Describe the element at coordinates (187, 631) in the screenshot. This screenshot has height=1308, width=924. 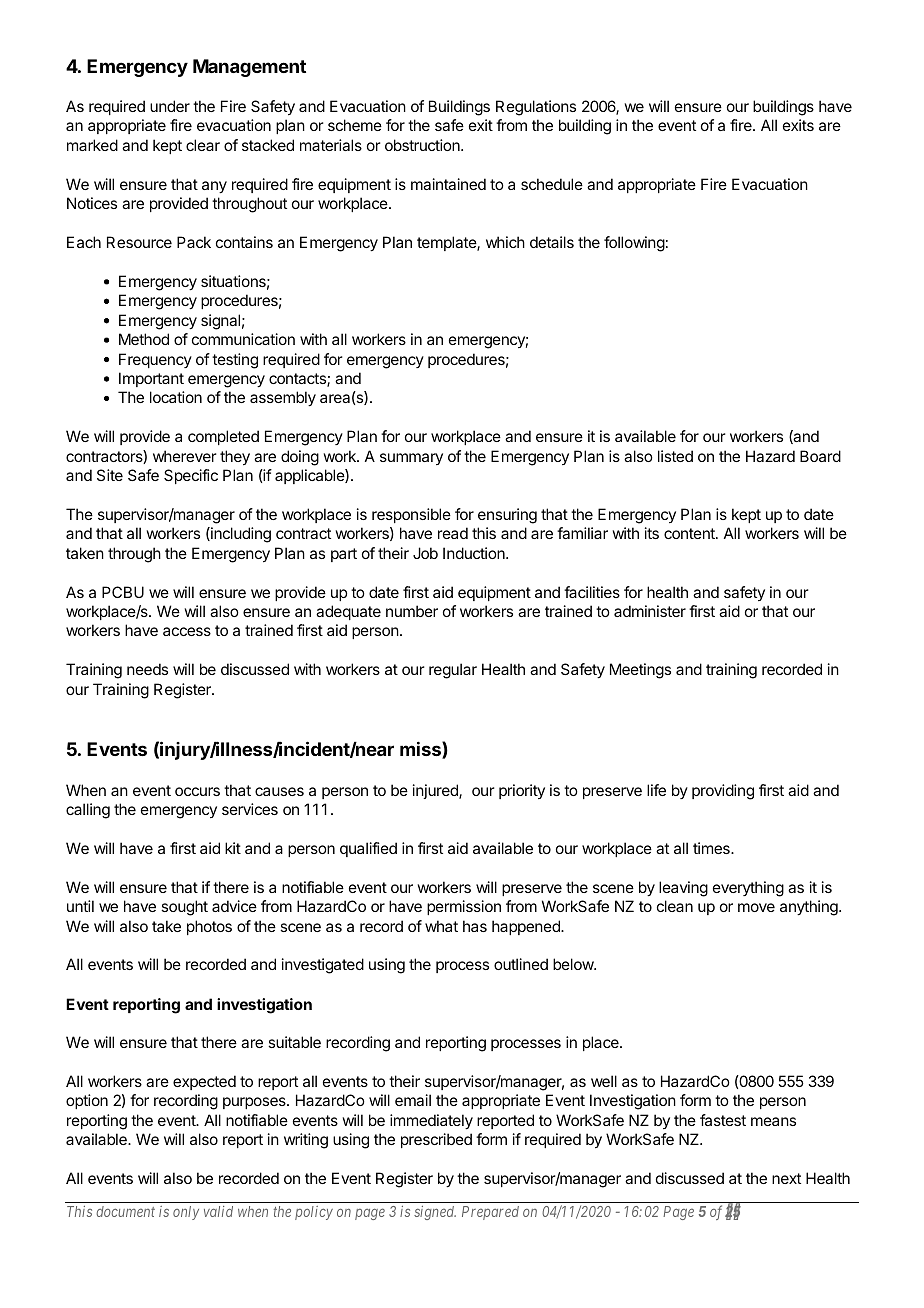
I see `access` at that location.
